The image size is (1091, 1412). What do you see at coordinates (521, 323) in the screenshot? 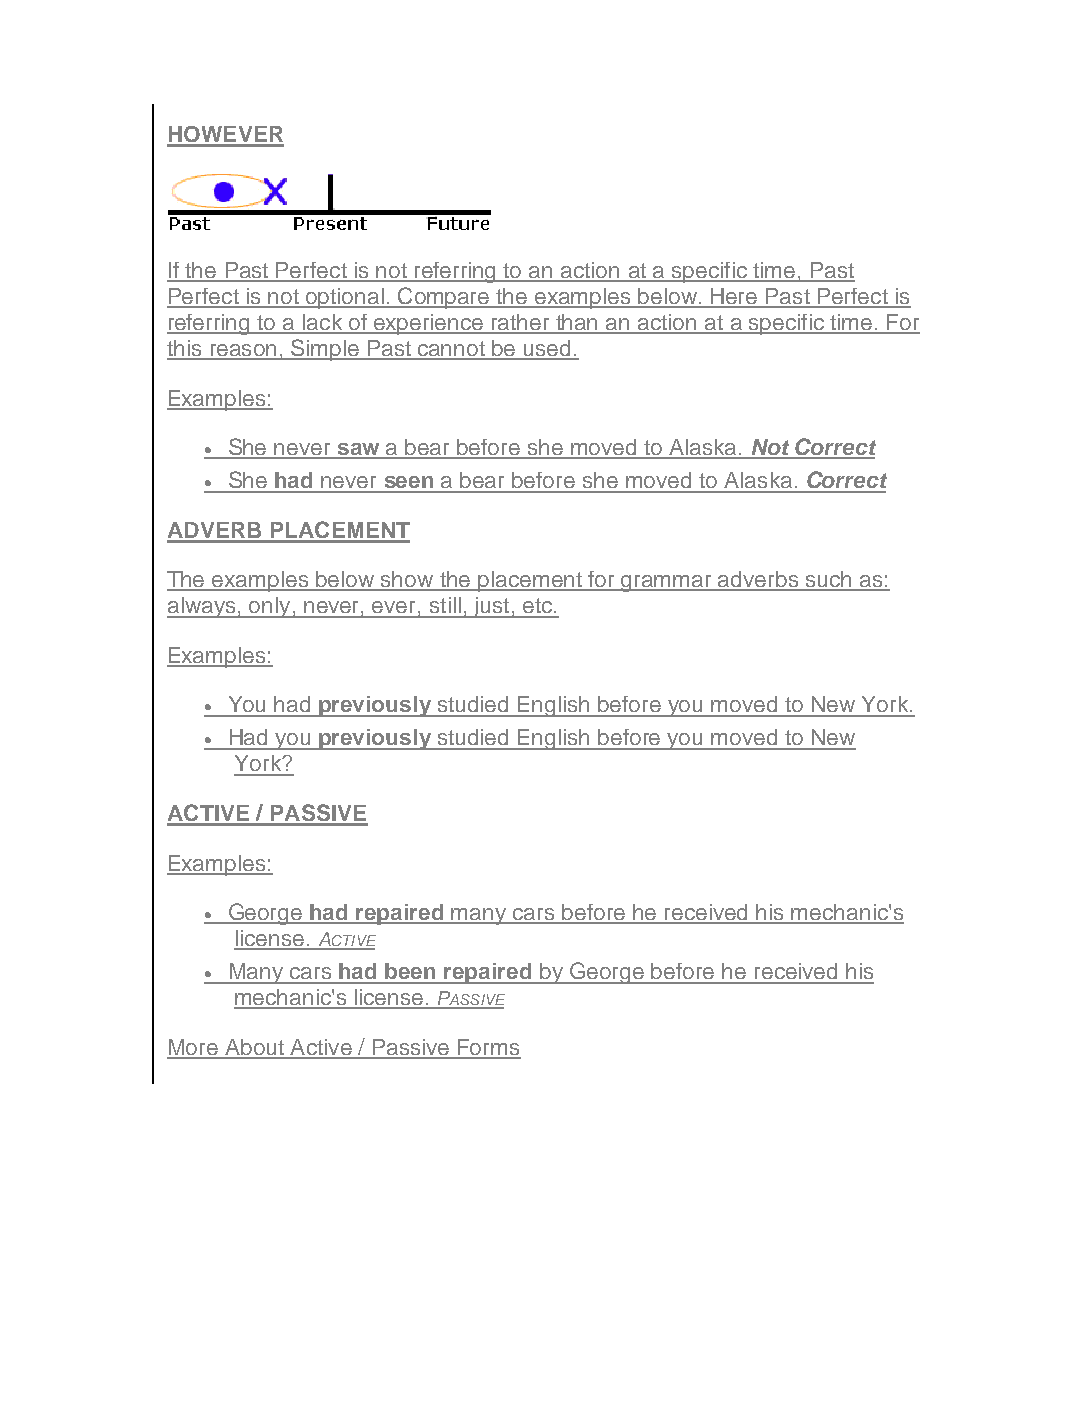
I see `rather` at bounding box center [521, 323].
